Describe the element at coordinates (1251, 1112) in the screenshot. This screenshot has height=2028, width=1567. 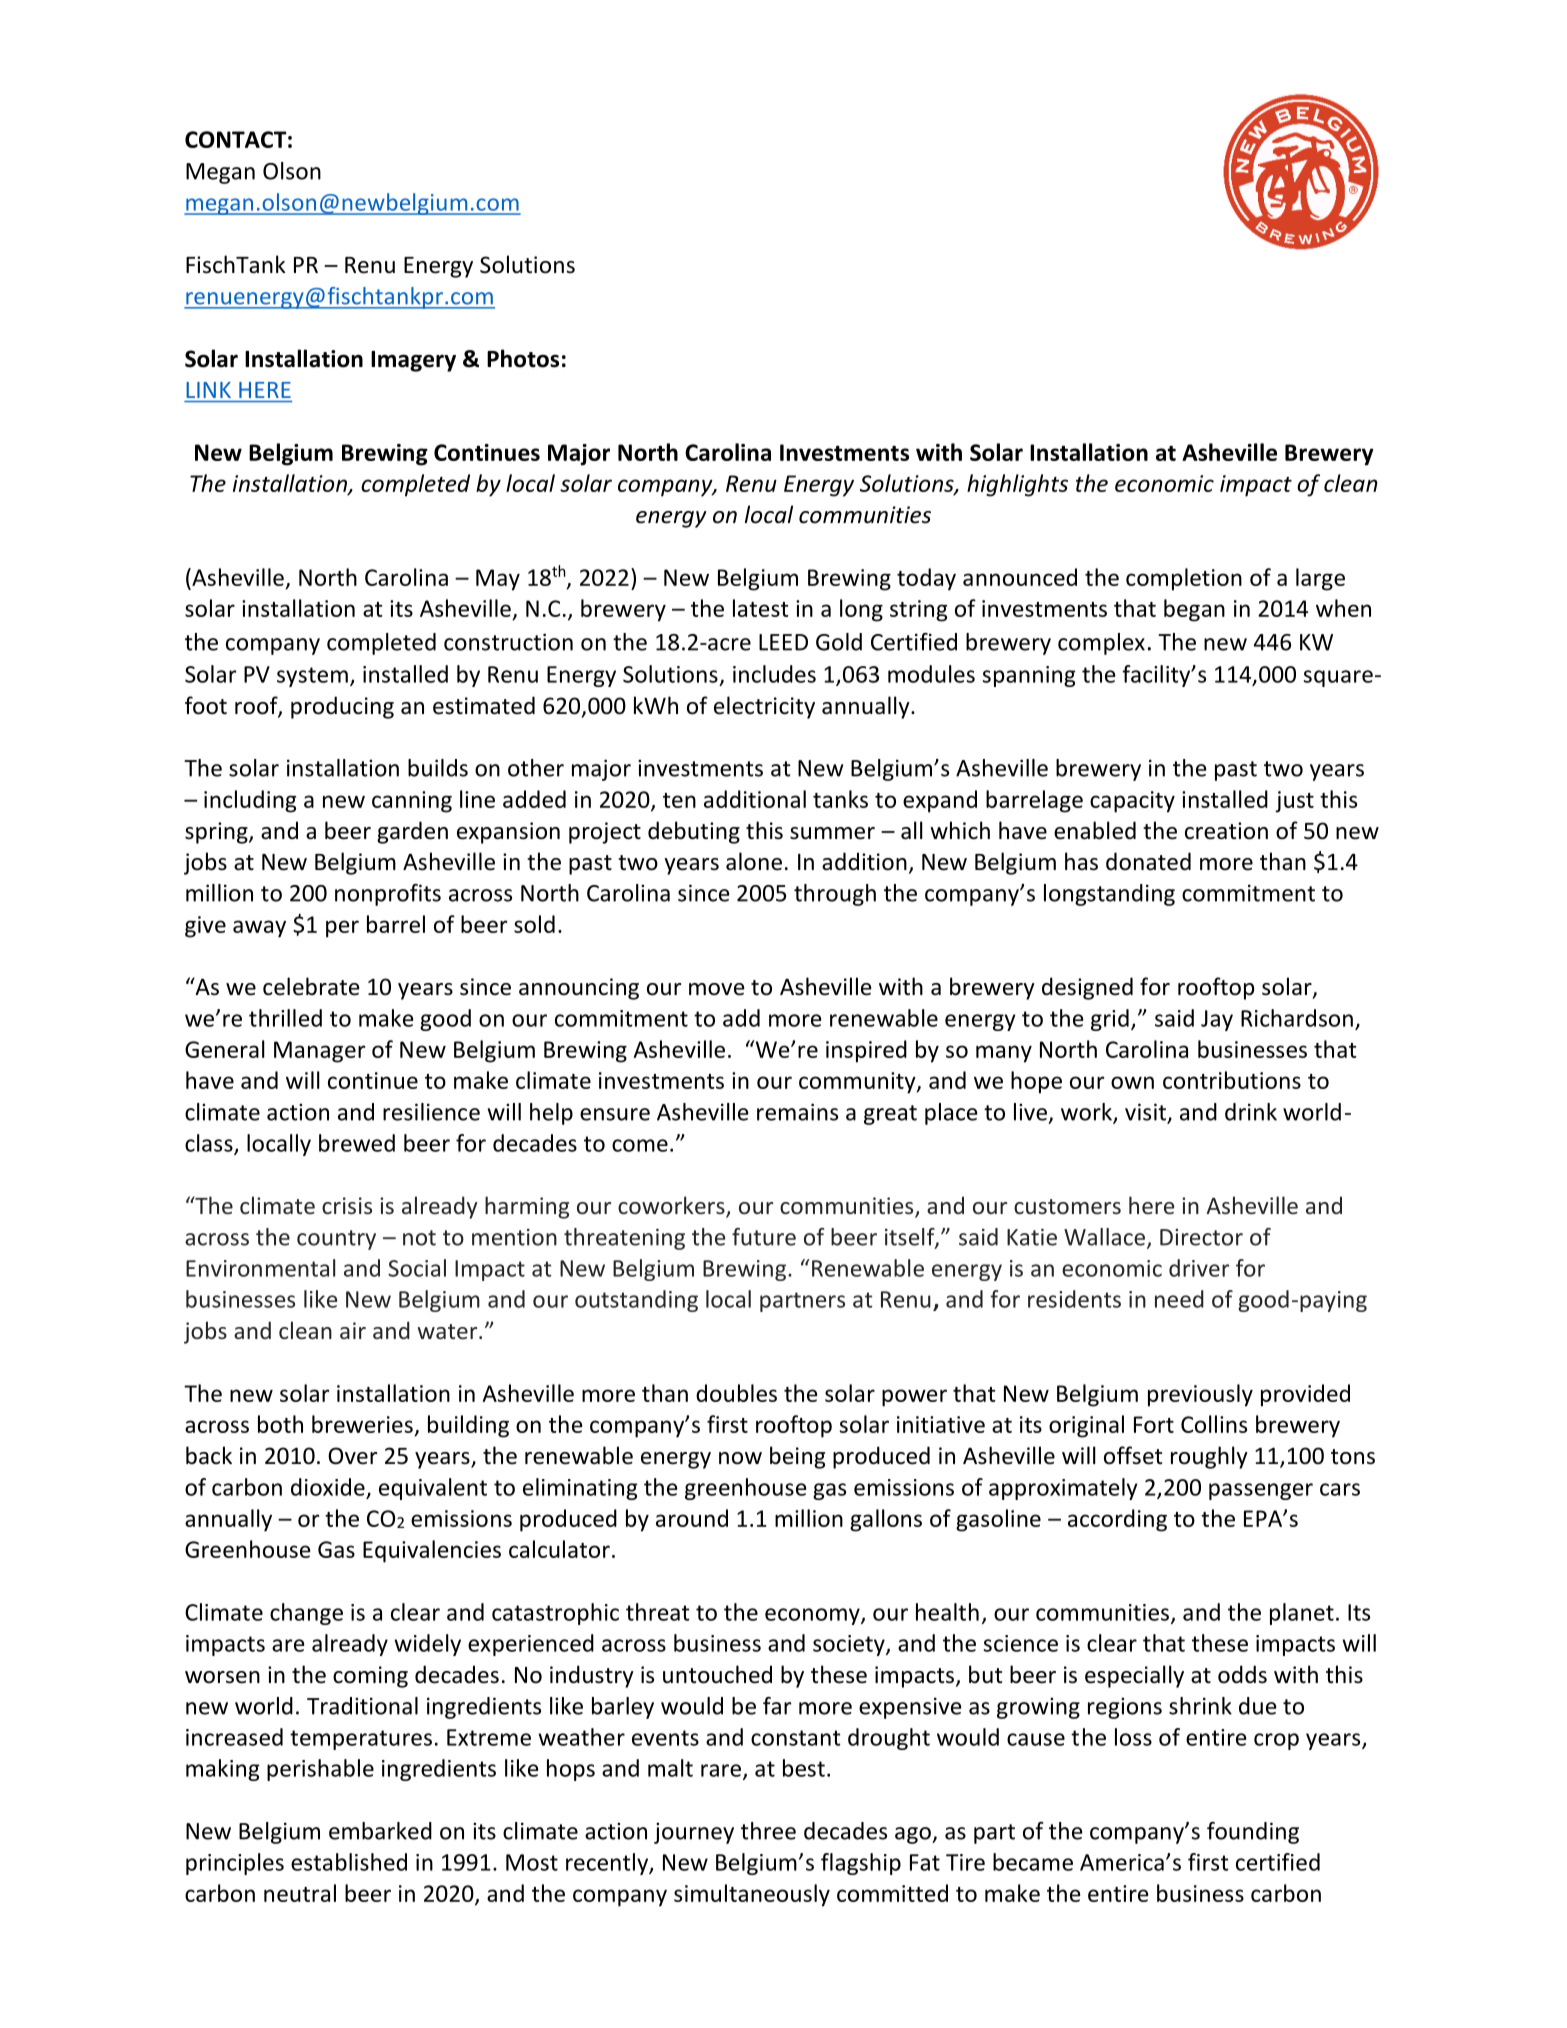
I see `drink` at that location.
